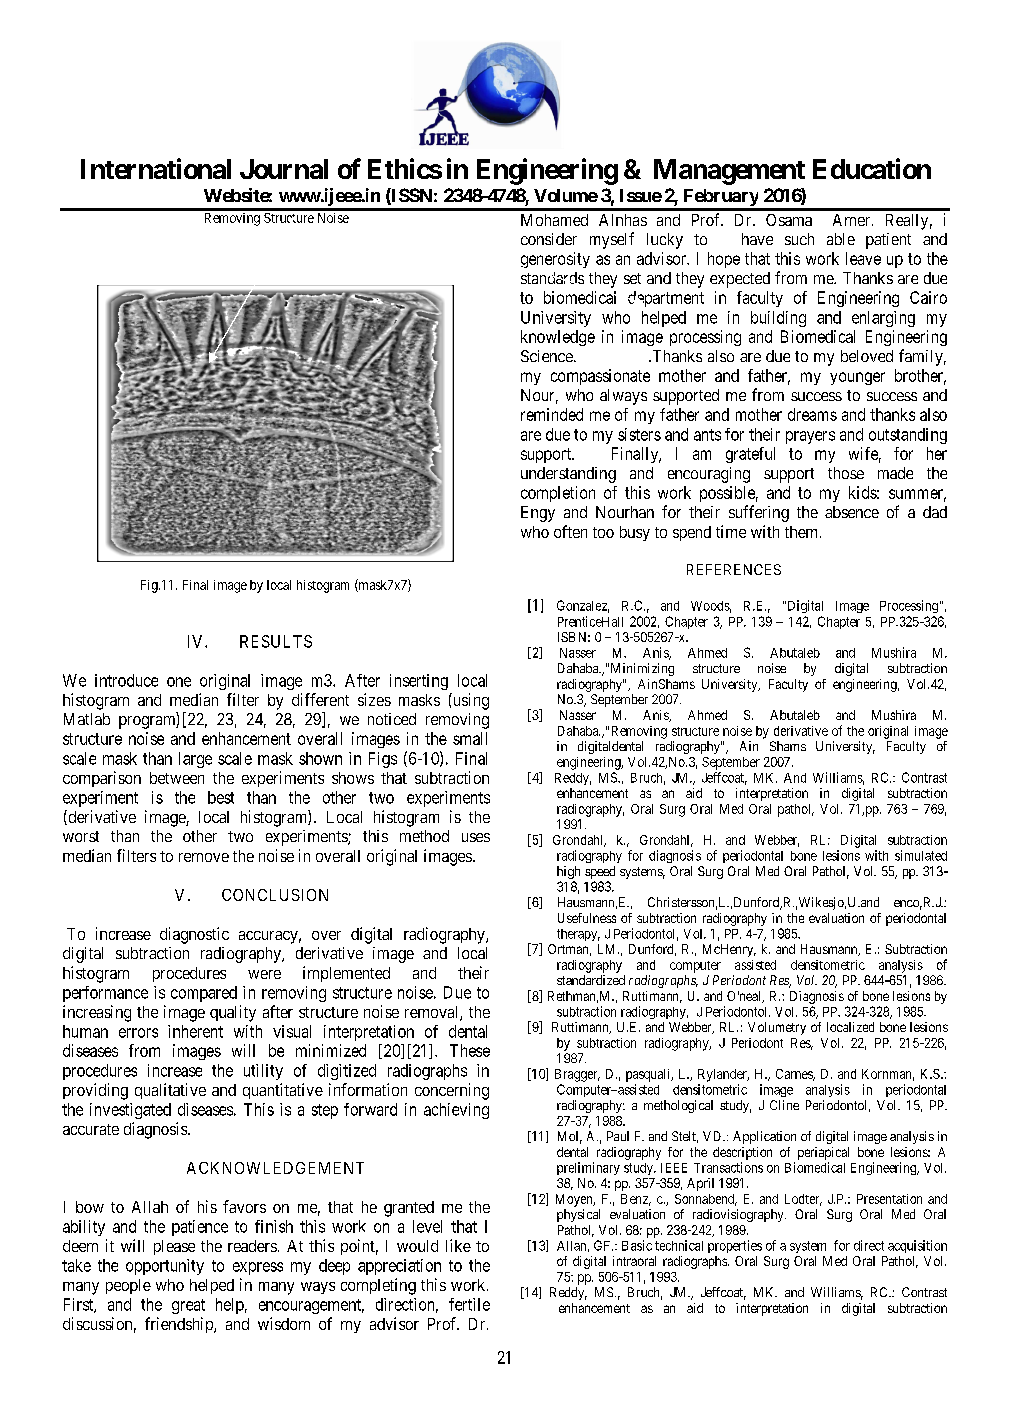 This image has height=1428, width=1009. What do you see at coordinates (591, 980) in the image?
I see `standardized` at bounding box center [591, 980].
